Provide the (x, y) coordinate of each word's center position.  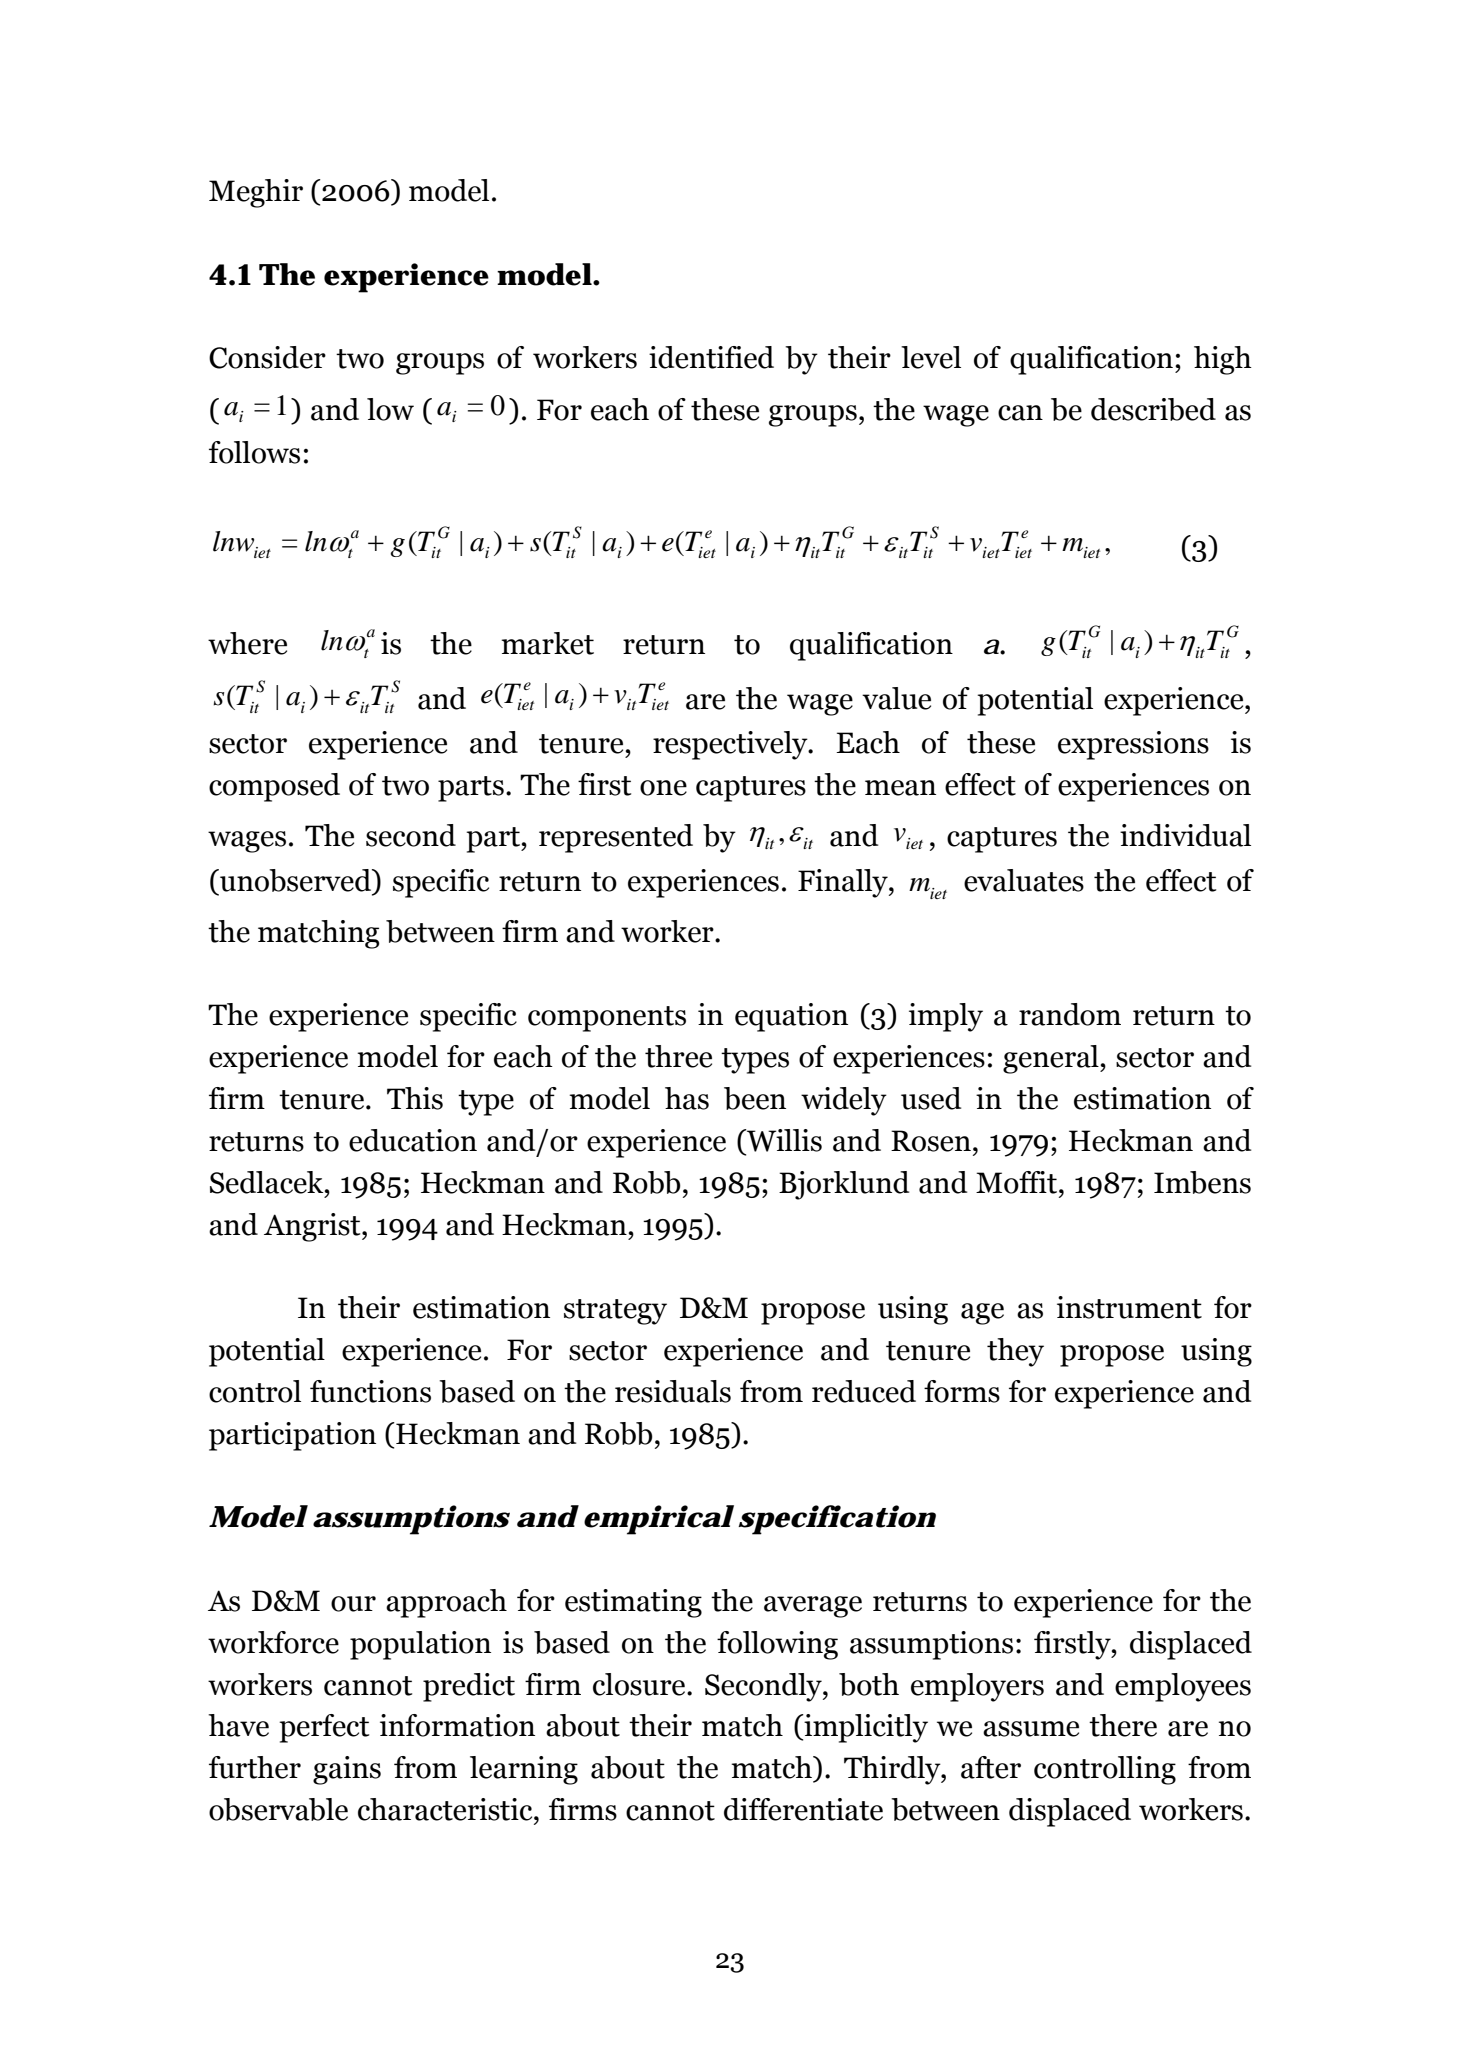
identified (711, 357)
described (1153, 409)
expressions (1133, 745)
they (1015, 1352)
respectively (731, 745)
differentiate (803, 1809)
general (1052, 1059)
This (415, 1098)
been (755, 1098)
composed (274, 787)
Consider (267, 357)
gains (347, 1770)
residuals (673, 1391)
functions (370, 1391)
